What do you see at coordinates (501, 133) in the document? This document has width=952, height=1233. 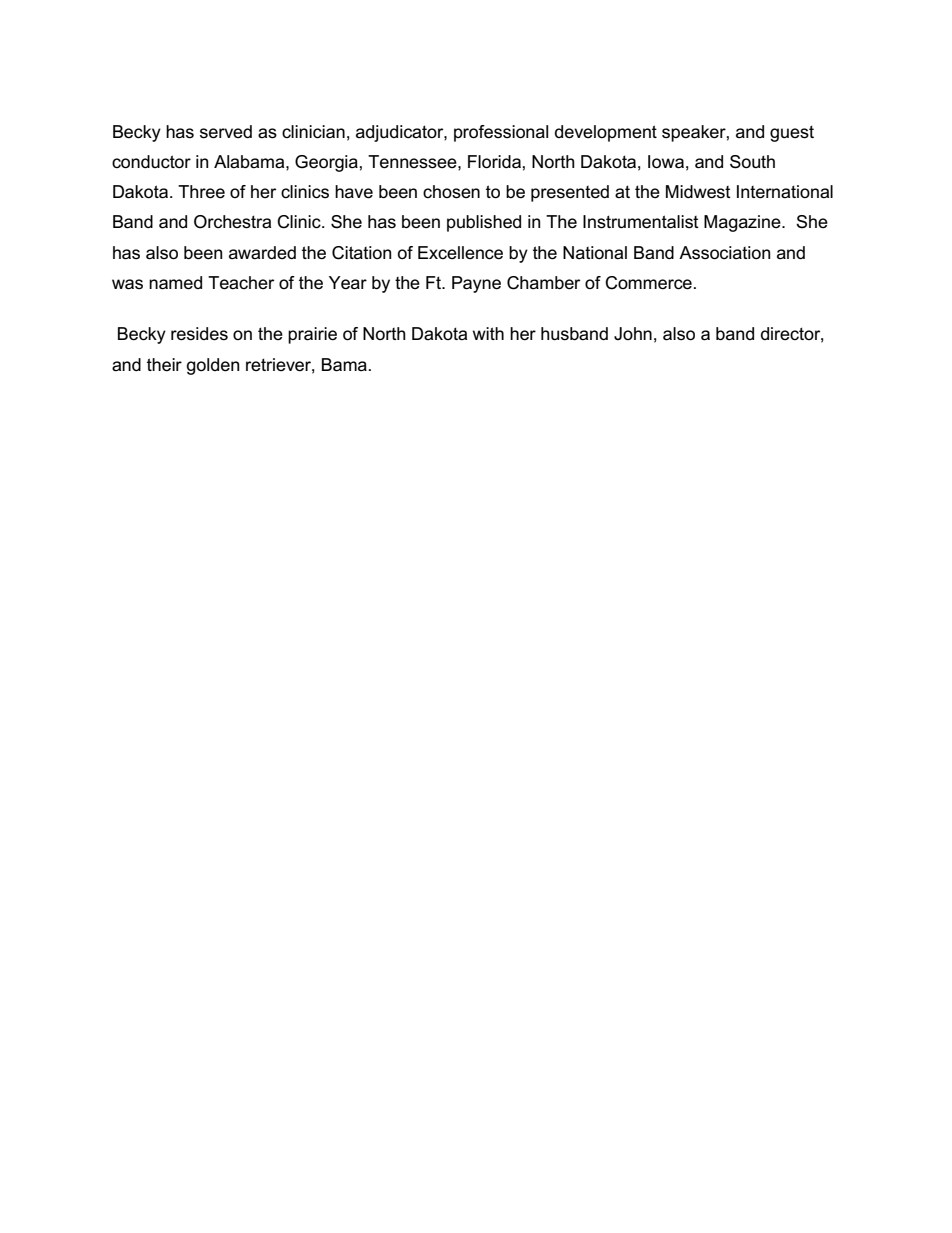 I see `professional` at bounding box center [501, 133].
